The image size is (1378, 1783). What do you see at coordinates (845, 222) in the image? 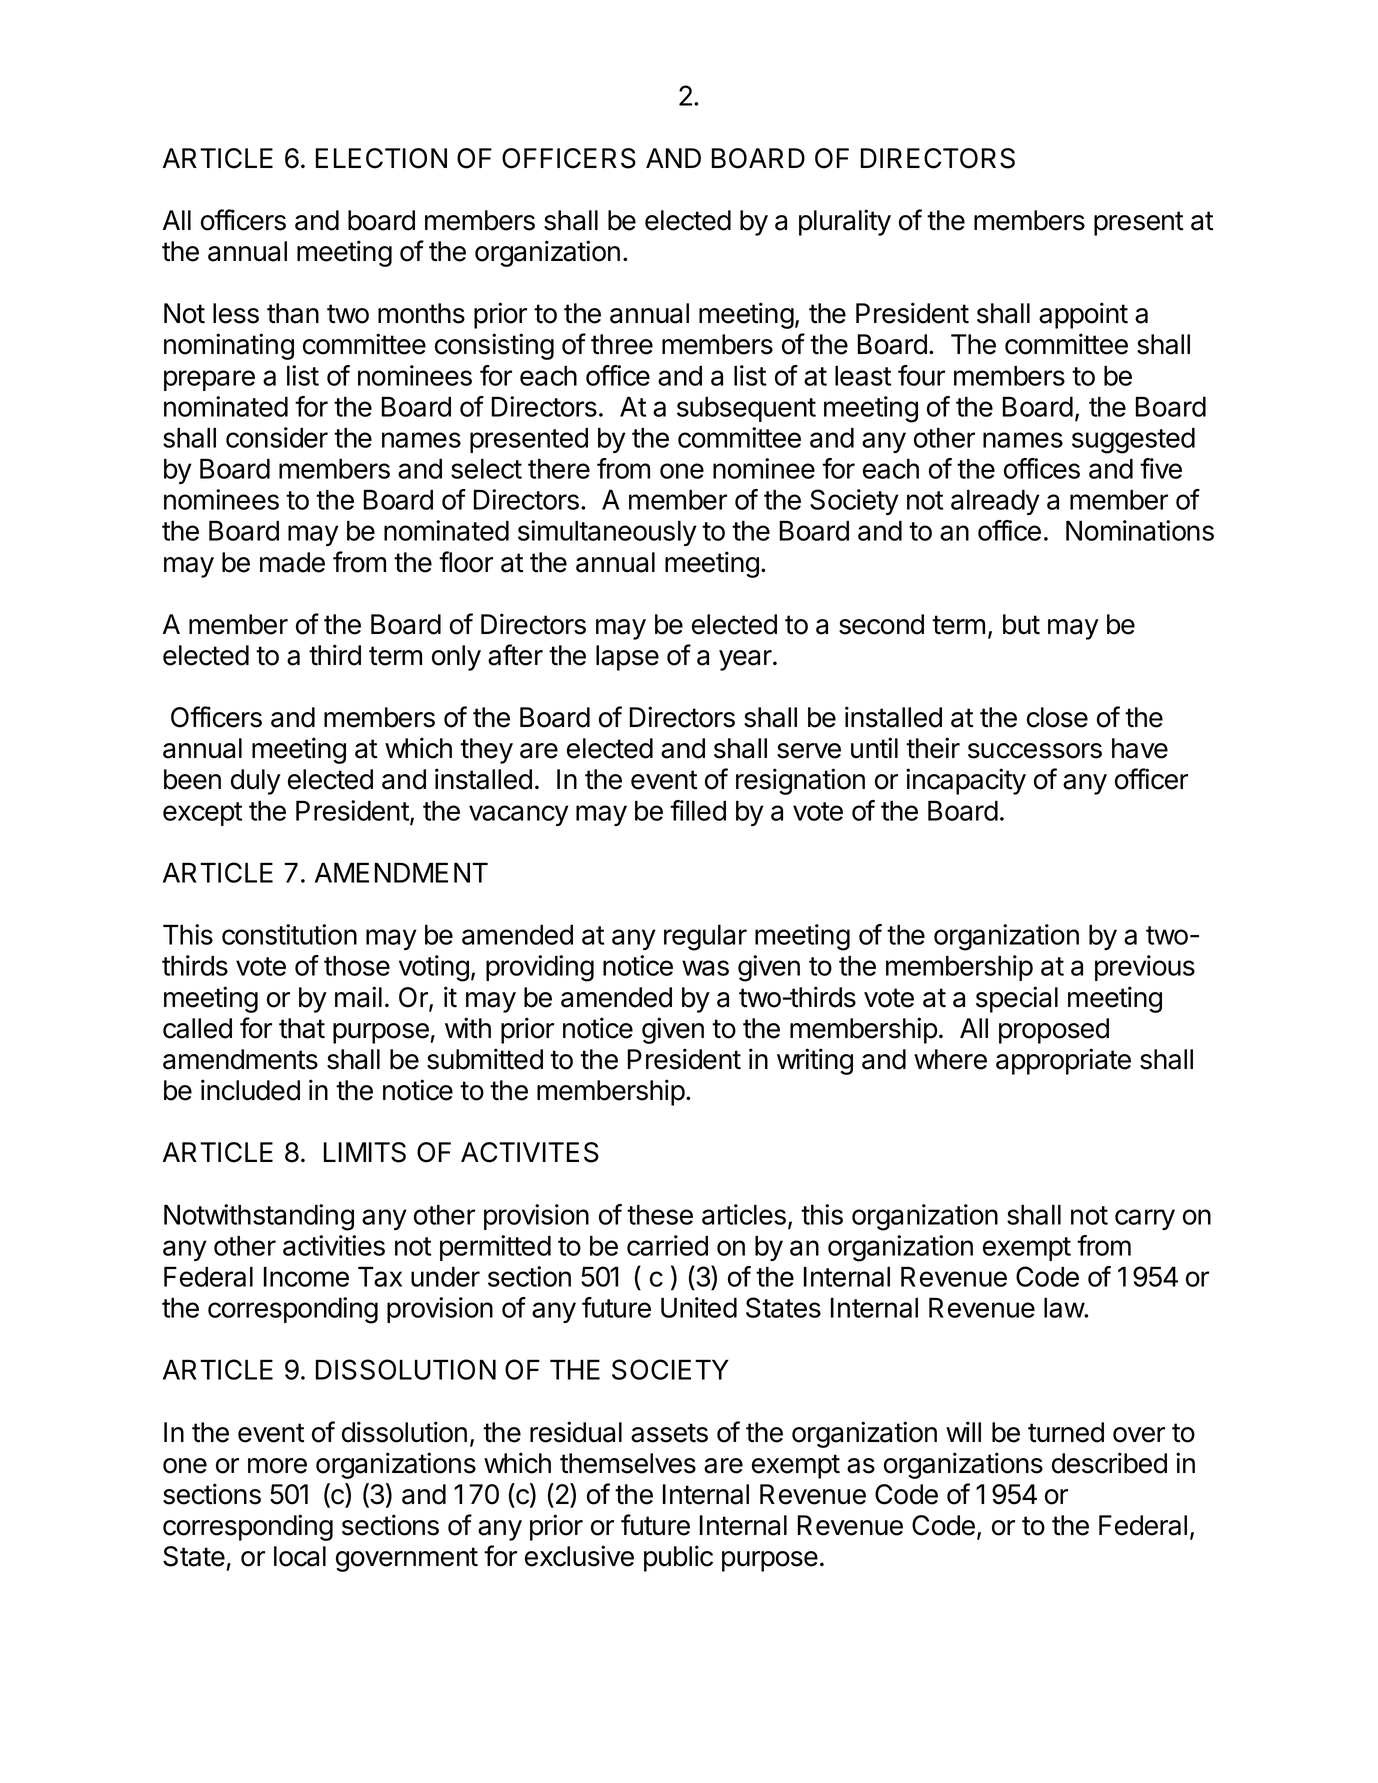
I see `plurality` at bounding box center [845, 222].
